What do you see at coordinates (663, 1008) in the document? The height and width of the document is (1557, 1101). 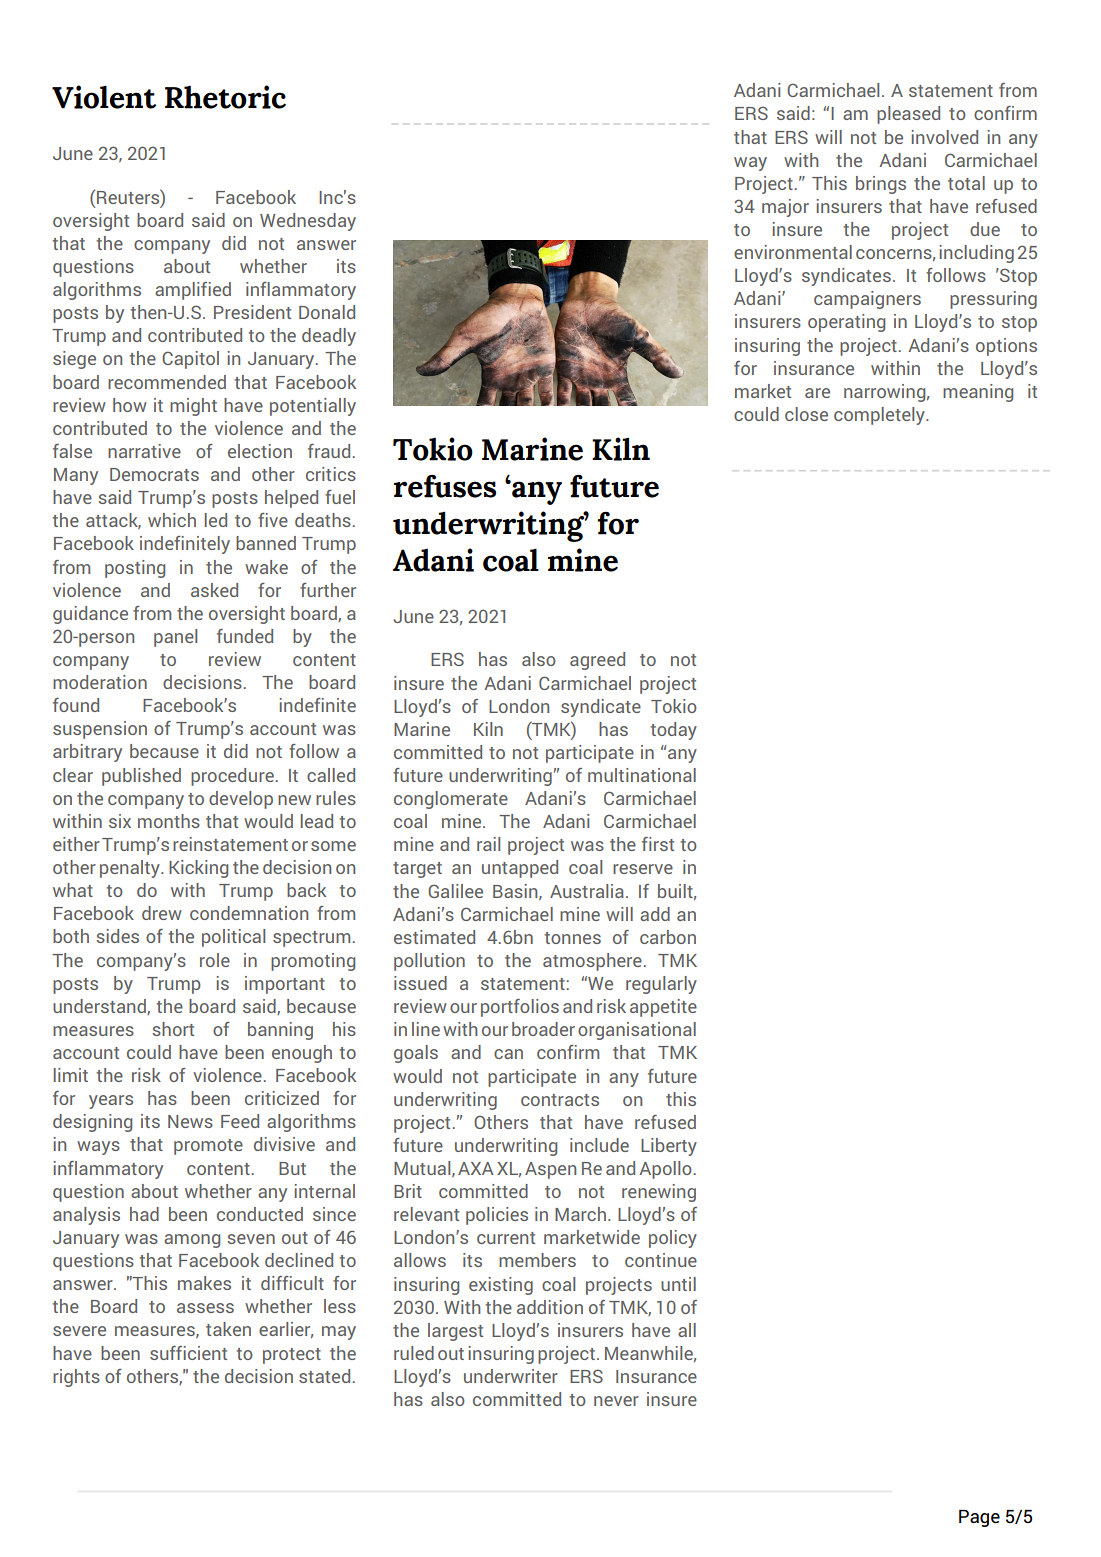 I see `appetite` at bounding box center [663, 1008].
